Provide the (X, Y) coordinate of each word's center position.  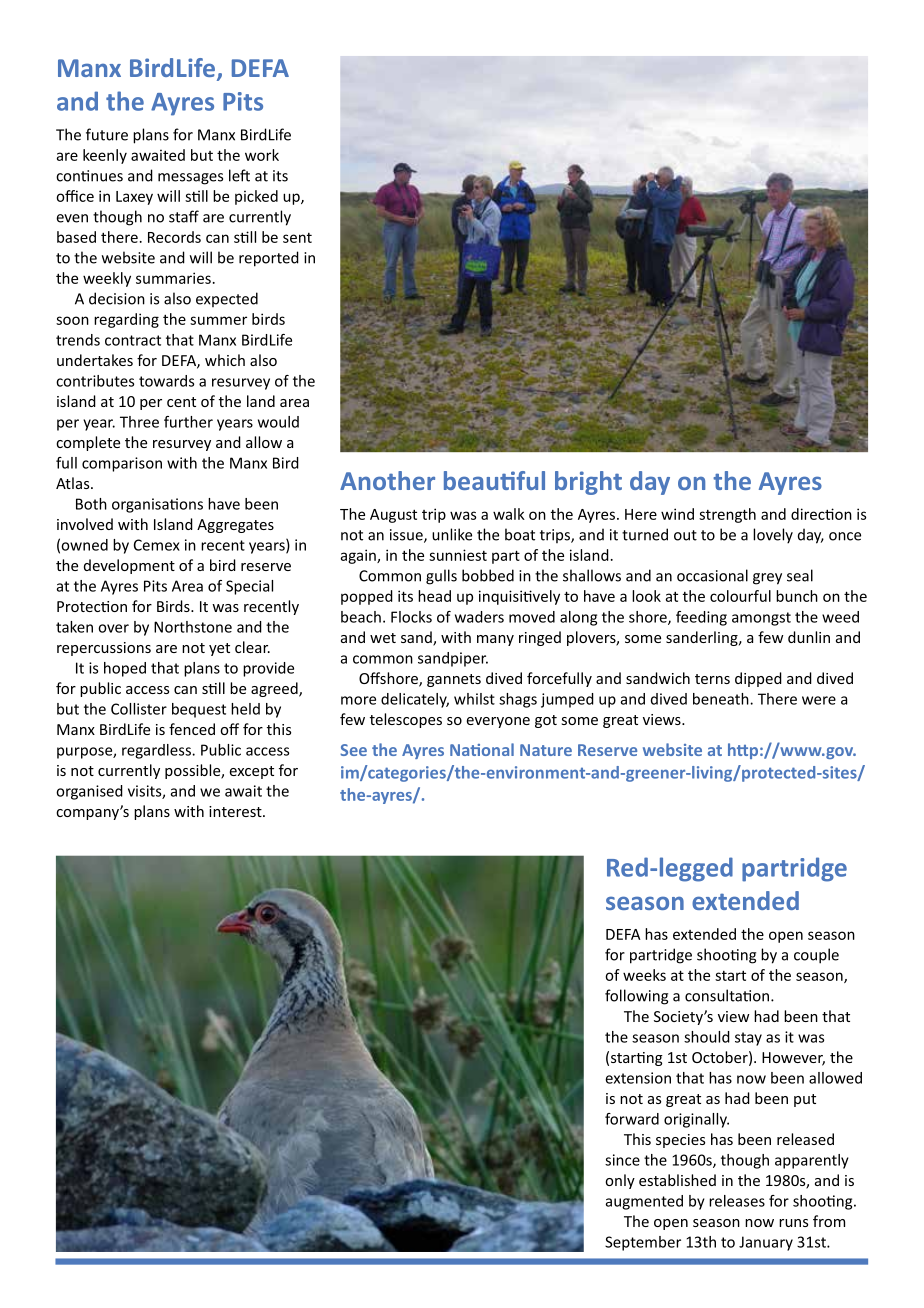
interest (236, 811)
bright (588, 483)
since (622, 1160)
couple (816, 956)
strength (727, 515)
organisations (157, 505)
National (482, 749)
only (620, 1181)
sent (297, 238)
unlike (452, 534)
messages (190, 179)
